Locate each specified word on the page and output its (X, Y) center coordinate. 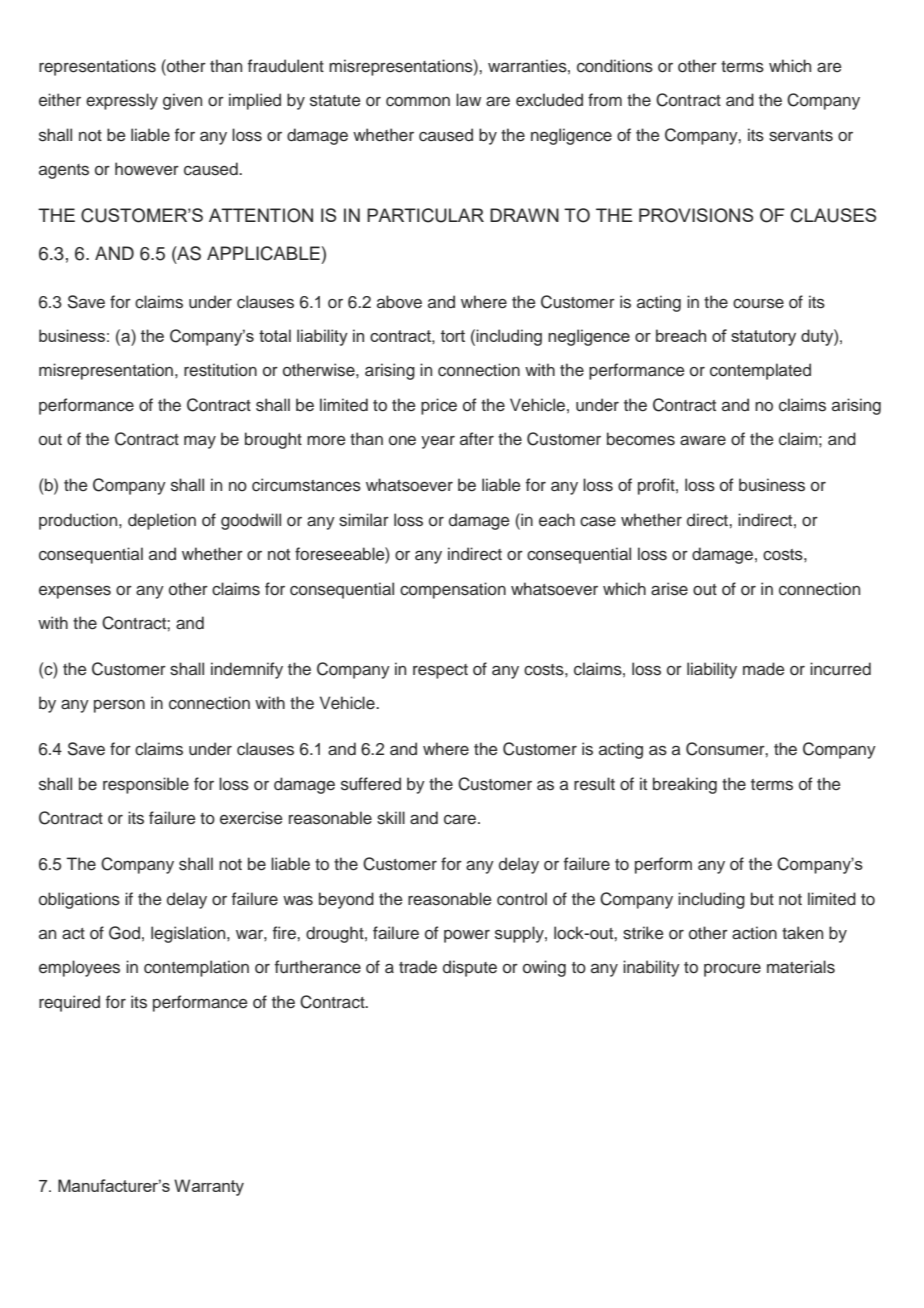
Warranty (209, 1187)
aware (703, 440)
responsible (146, 785)
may (200, 442)
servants (801, 136)
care (461, 819)
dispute (470, 968)
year (438, 442)
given (182, 101)
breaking (685, 785)
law (468, 99)
